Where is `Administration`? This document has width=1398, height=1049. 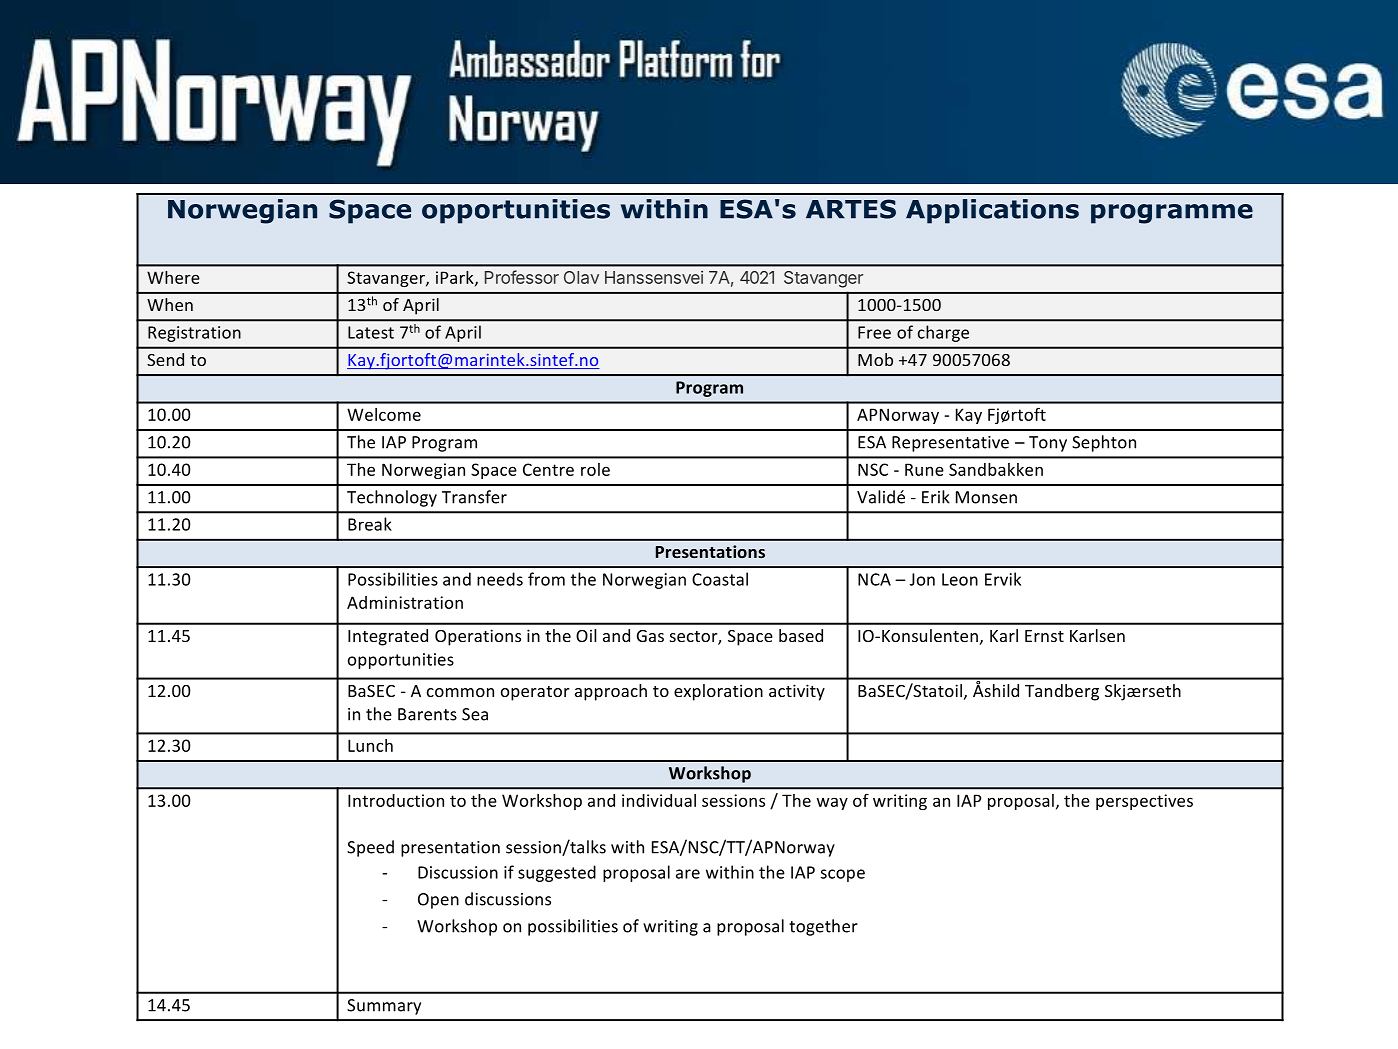
Administration is located at coordinates (405, 602).
